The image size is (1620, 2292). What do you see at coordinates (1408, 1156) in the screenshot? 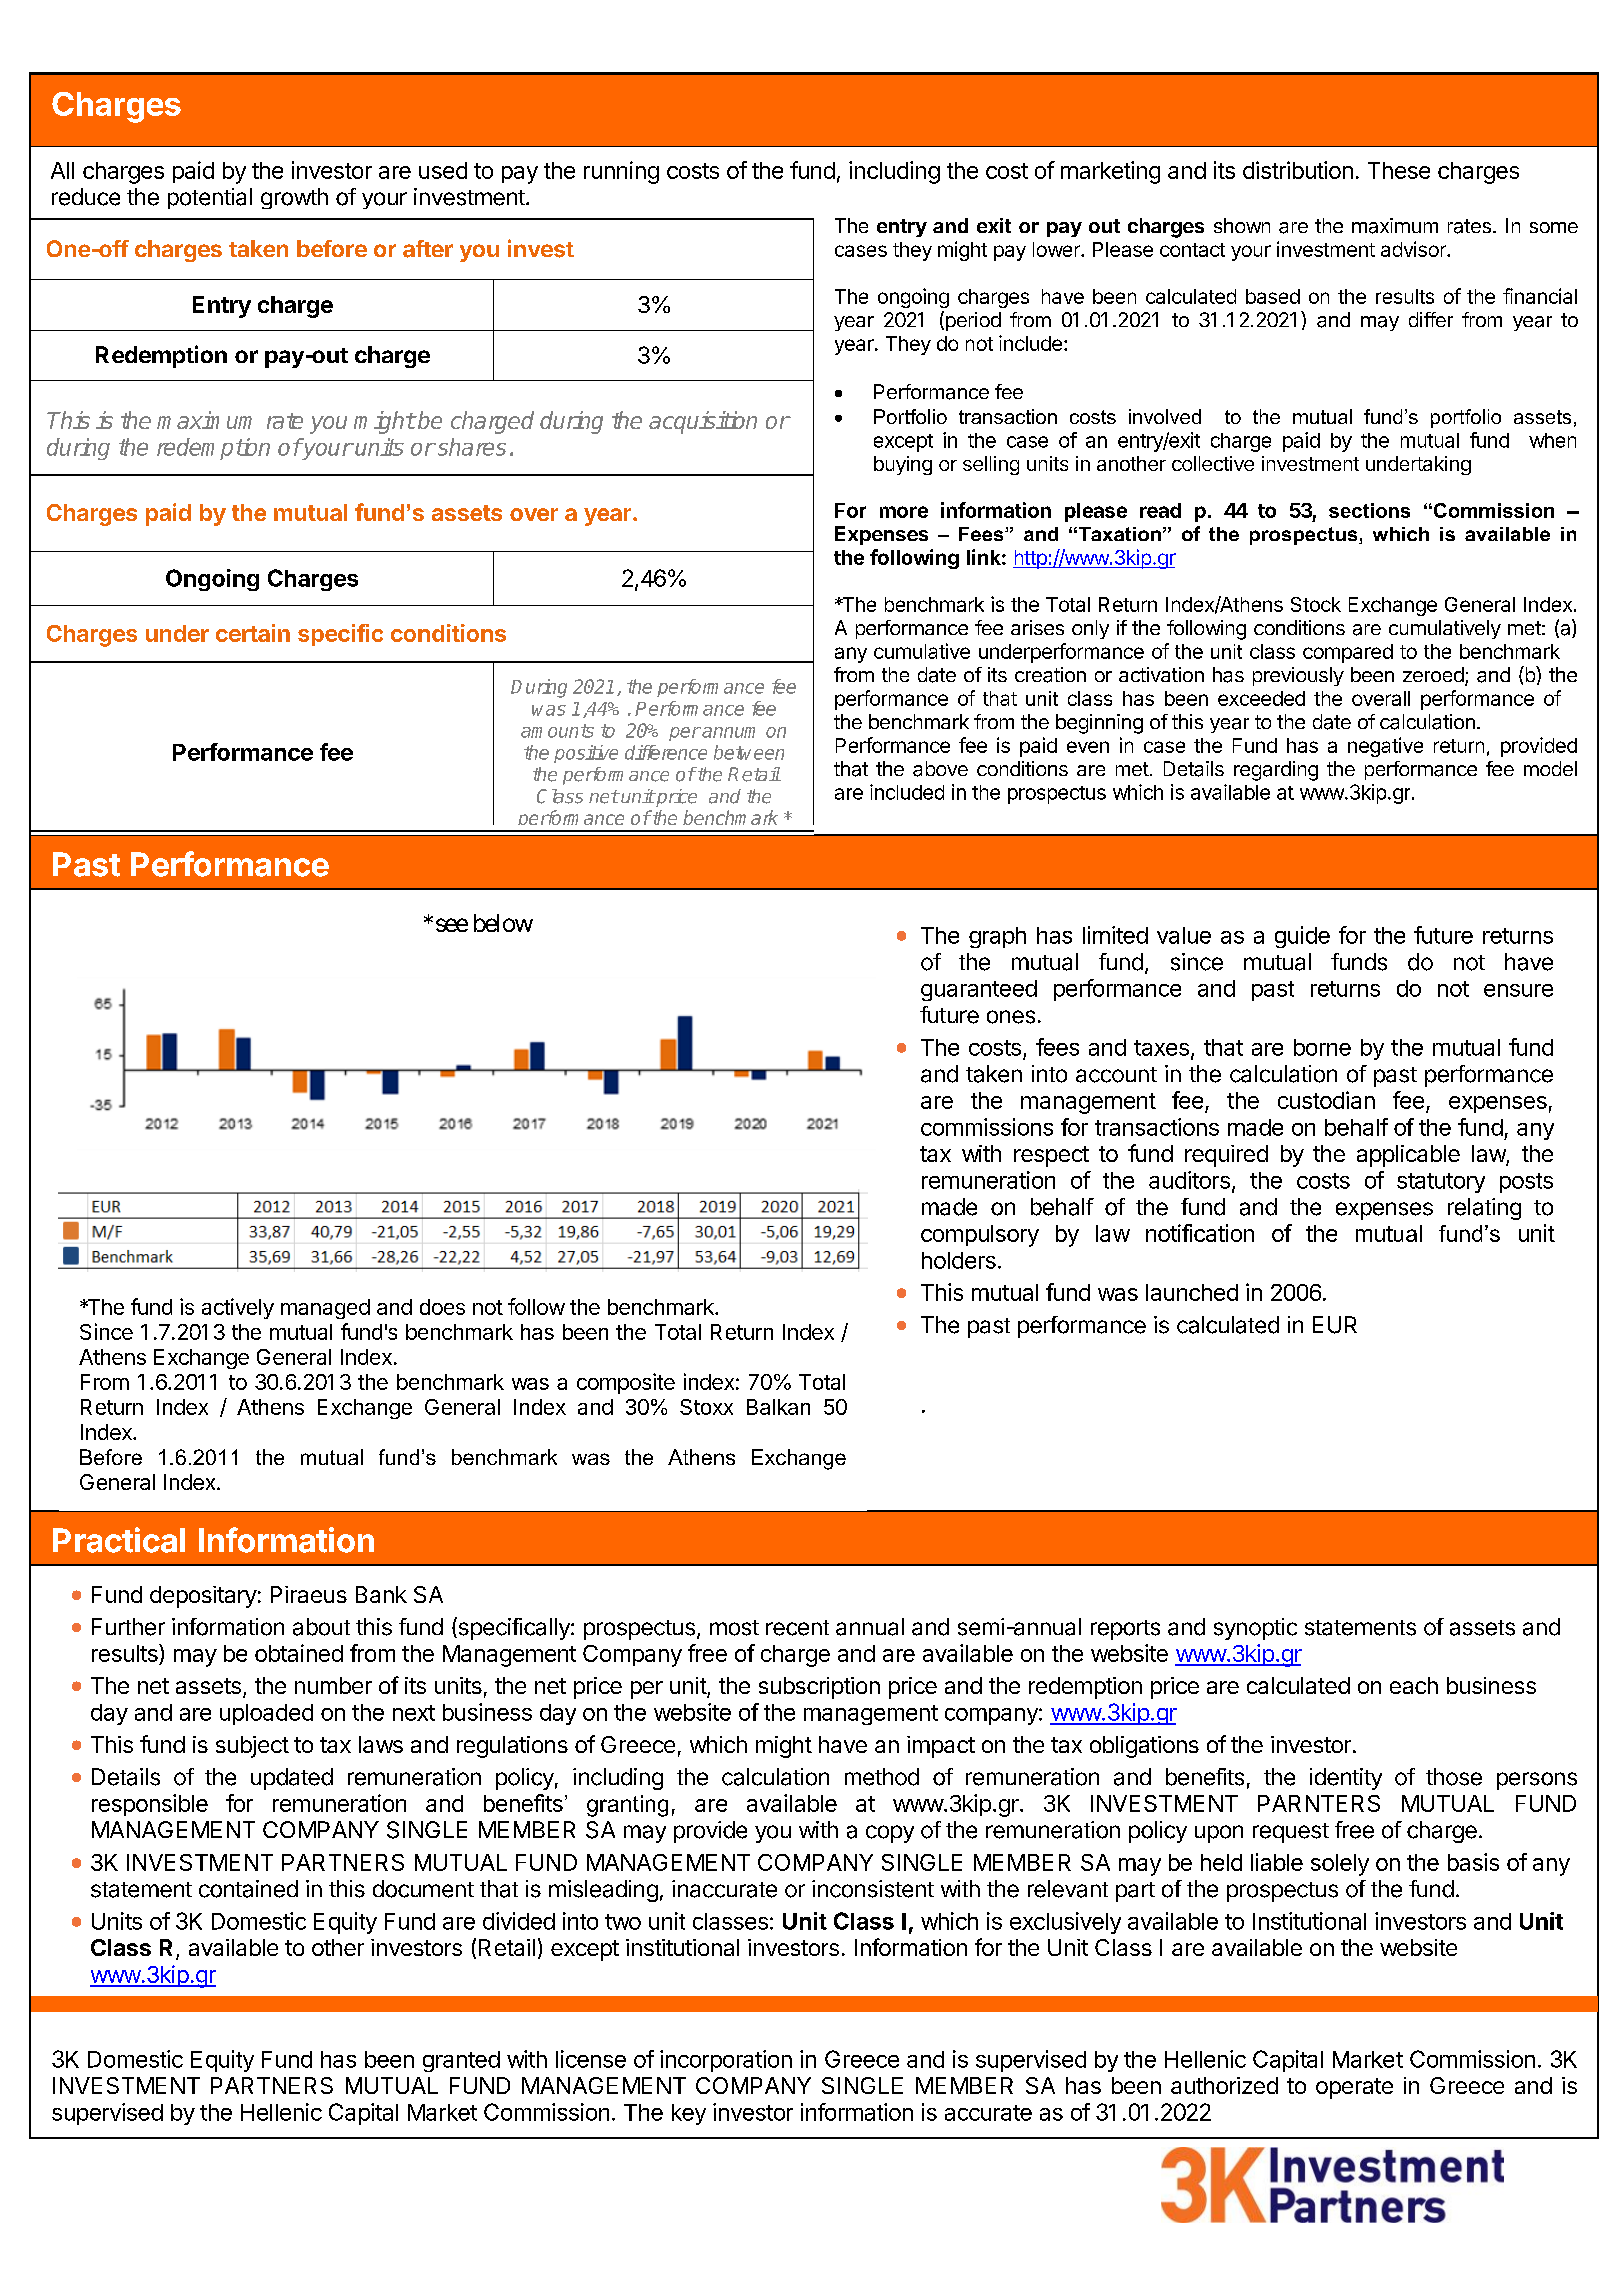
I see `applicable` at bounding box center [1408, 1156].
